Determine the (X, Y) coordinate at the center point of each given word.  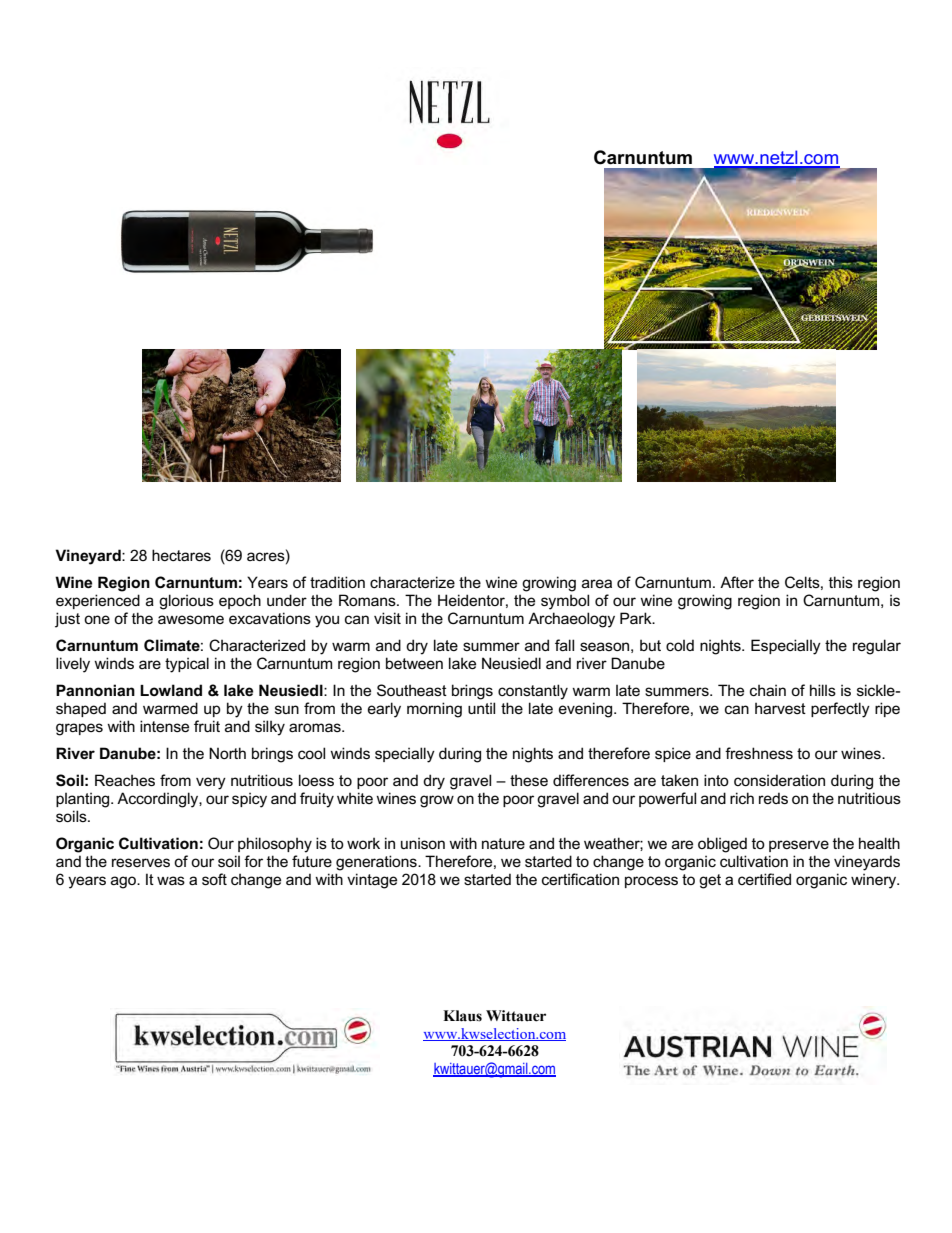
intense (164, 726)
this (841, 582)
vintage (372, 881)
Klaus (462, 1016)
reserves (141, 862)
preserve (799, 846)
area (597, 583)
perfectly (840, 710)
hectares (181, 555)
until (481, 708)
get (710, 881)
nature (503, 843)
